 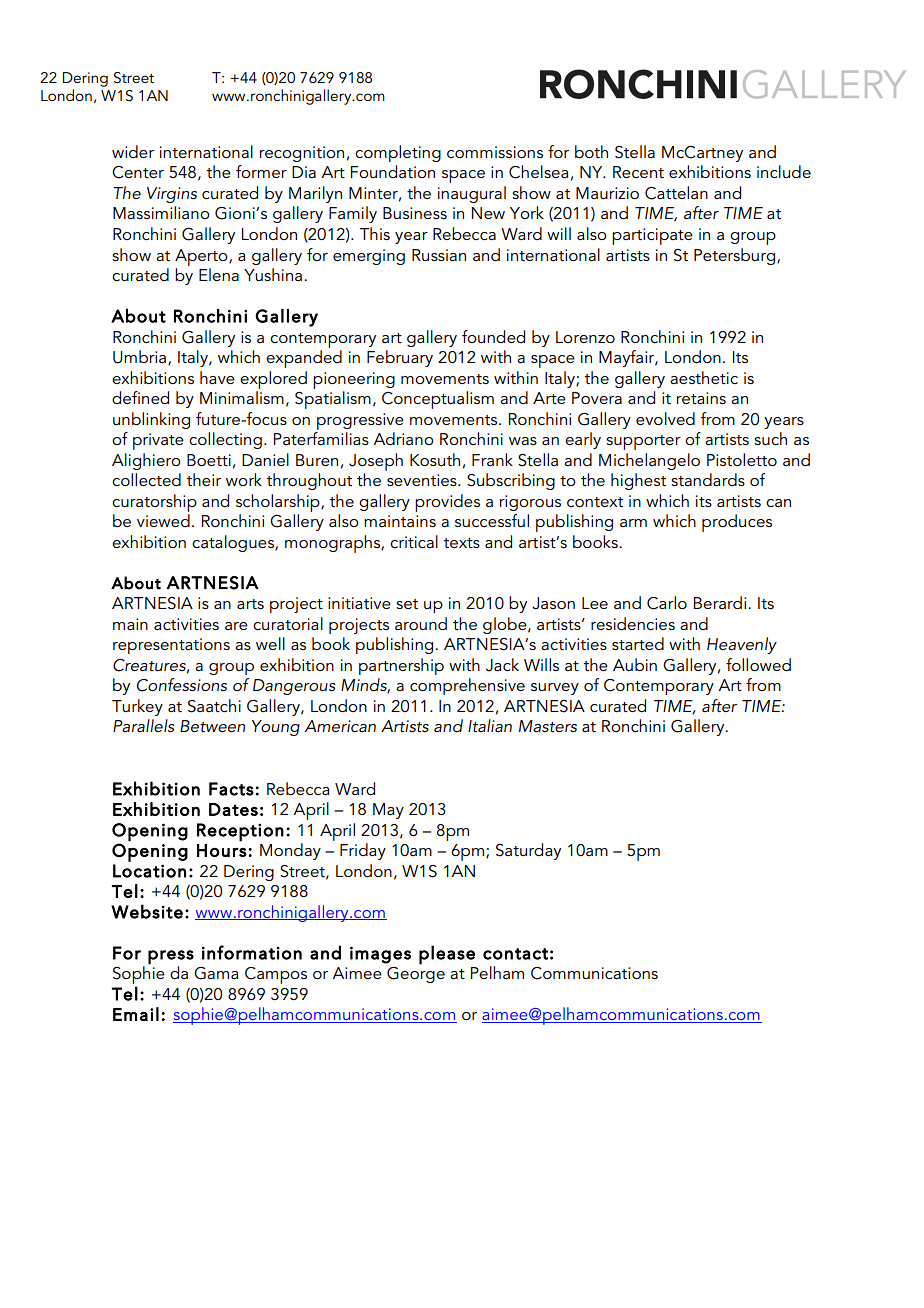 I want to click on Gama, so click(x=216, y=973).
